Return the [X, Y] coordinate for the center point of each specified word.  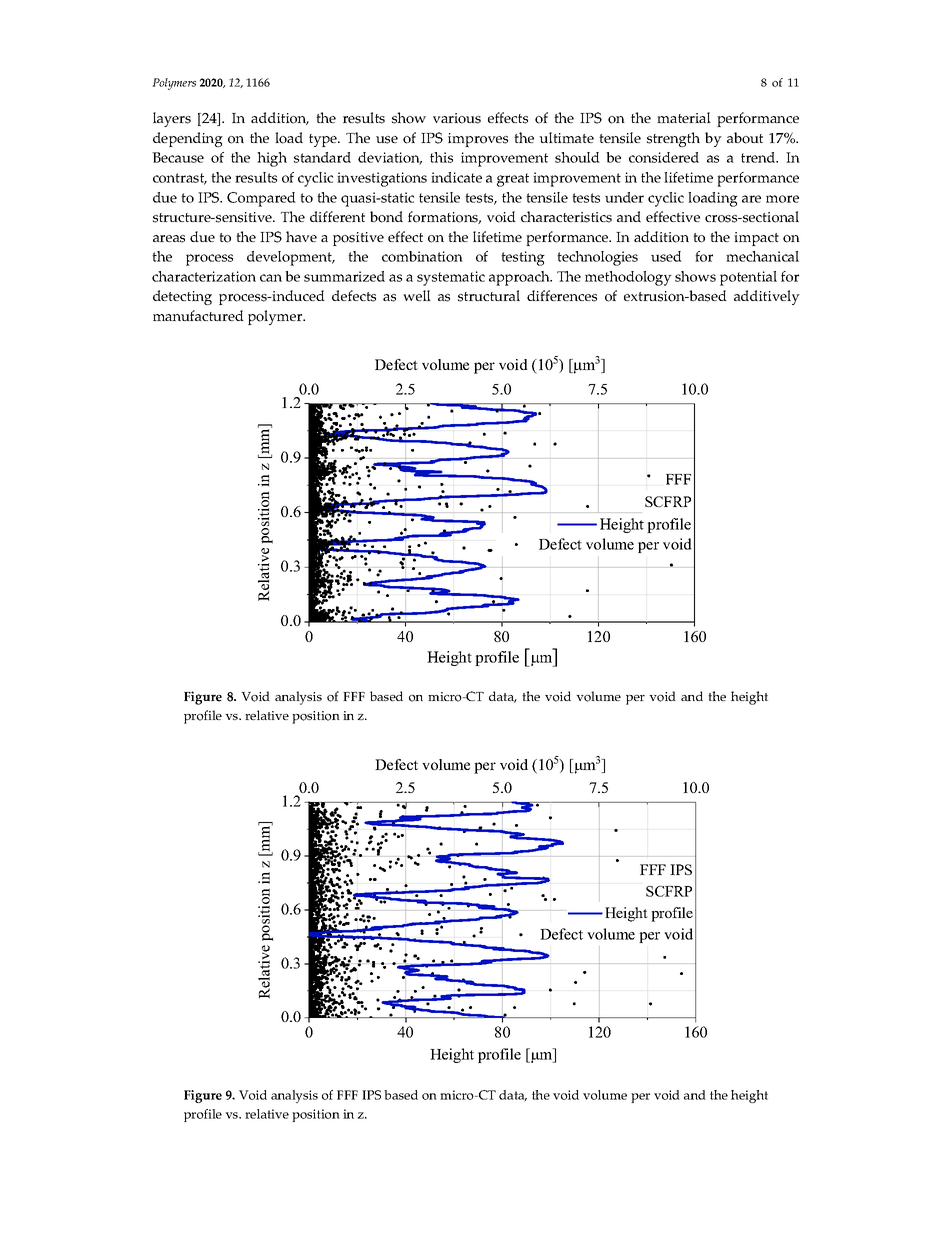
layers [172, 119]
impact [756, 239]
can [271, 278]
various [457, 118]
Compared [261, 199]
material [684, 117]
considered [664, 157]
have [301, 236]
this [441, 157]
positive [358, 239]
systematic [451, 278]
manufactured [198, 315]
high [272, 159]
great [513, 180]
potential [748, 278]
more [782, 199]
